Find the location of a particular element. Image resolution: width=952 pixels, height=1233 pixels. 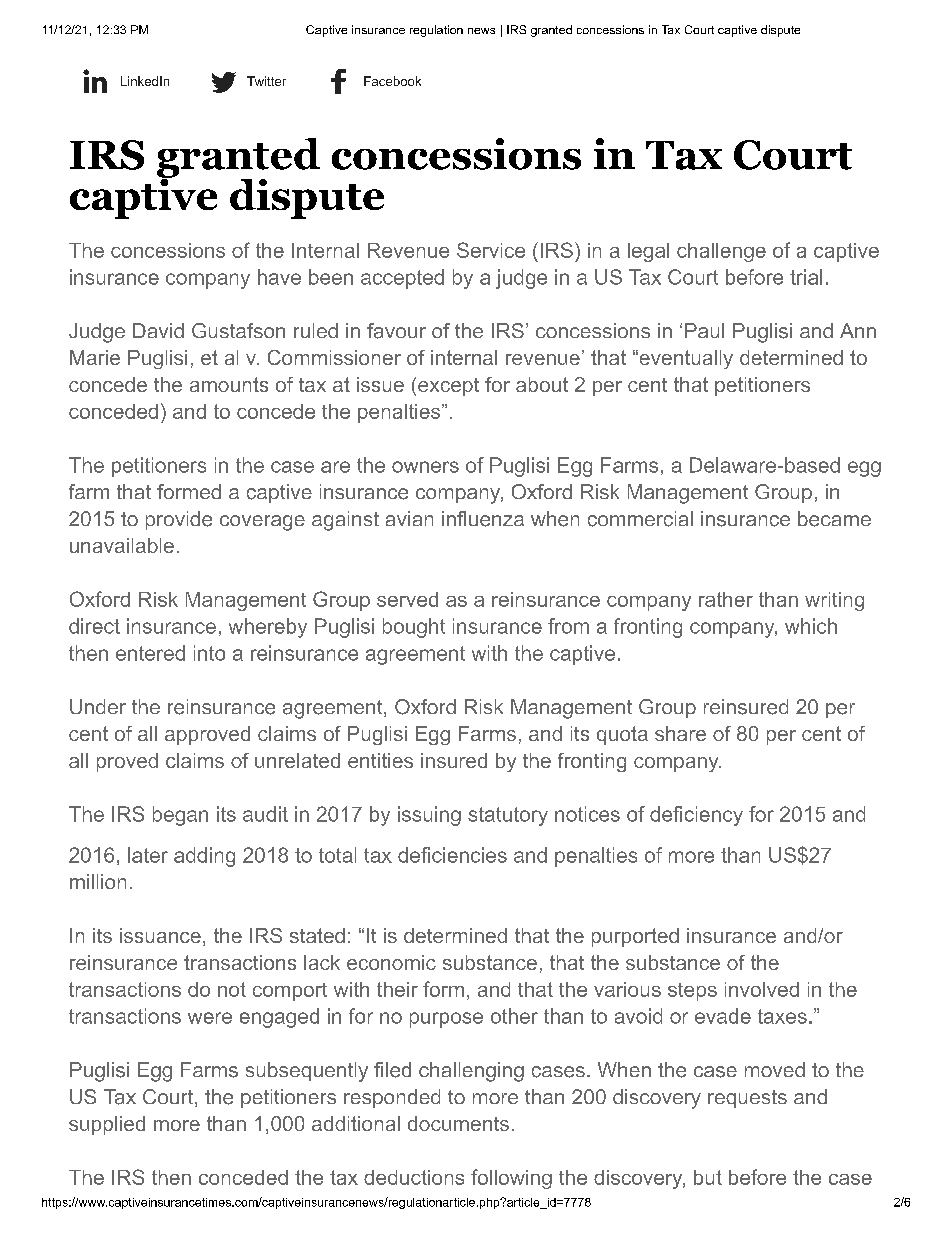

bought is located at coordinates (414, 628).
